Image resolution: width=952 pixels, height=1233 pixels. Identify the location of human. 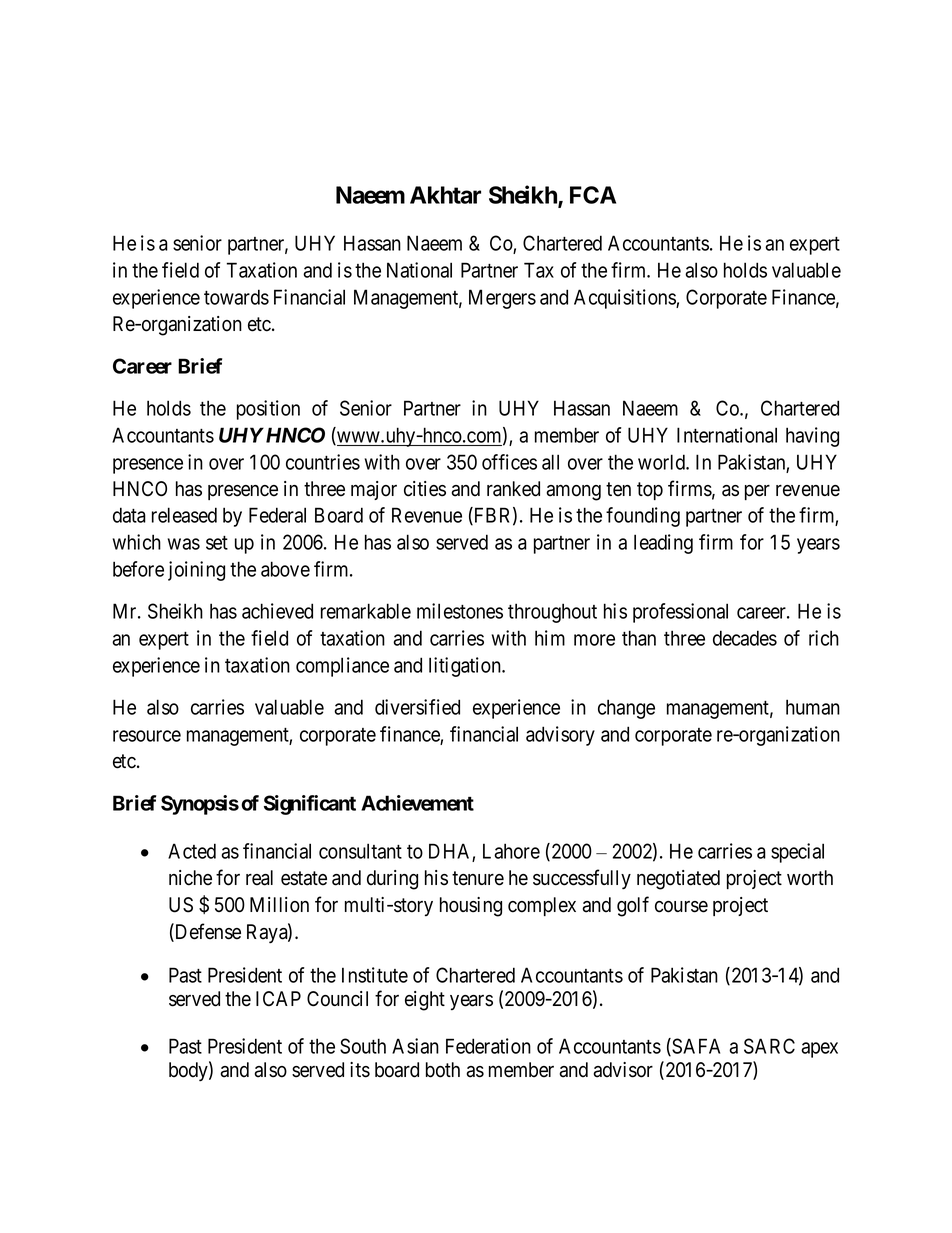
(813, 707).
